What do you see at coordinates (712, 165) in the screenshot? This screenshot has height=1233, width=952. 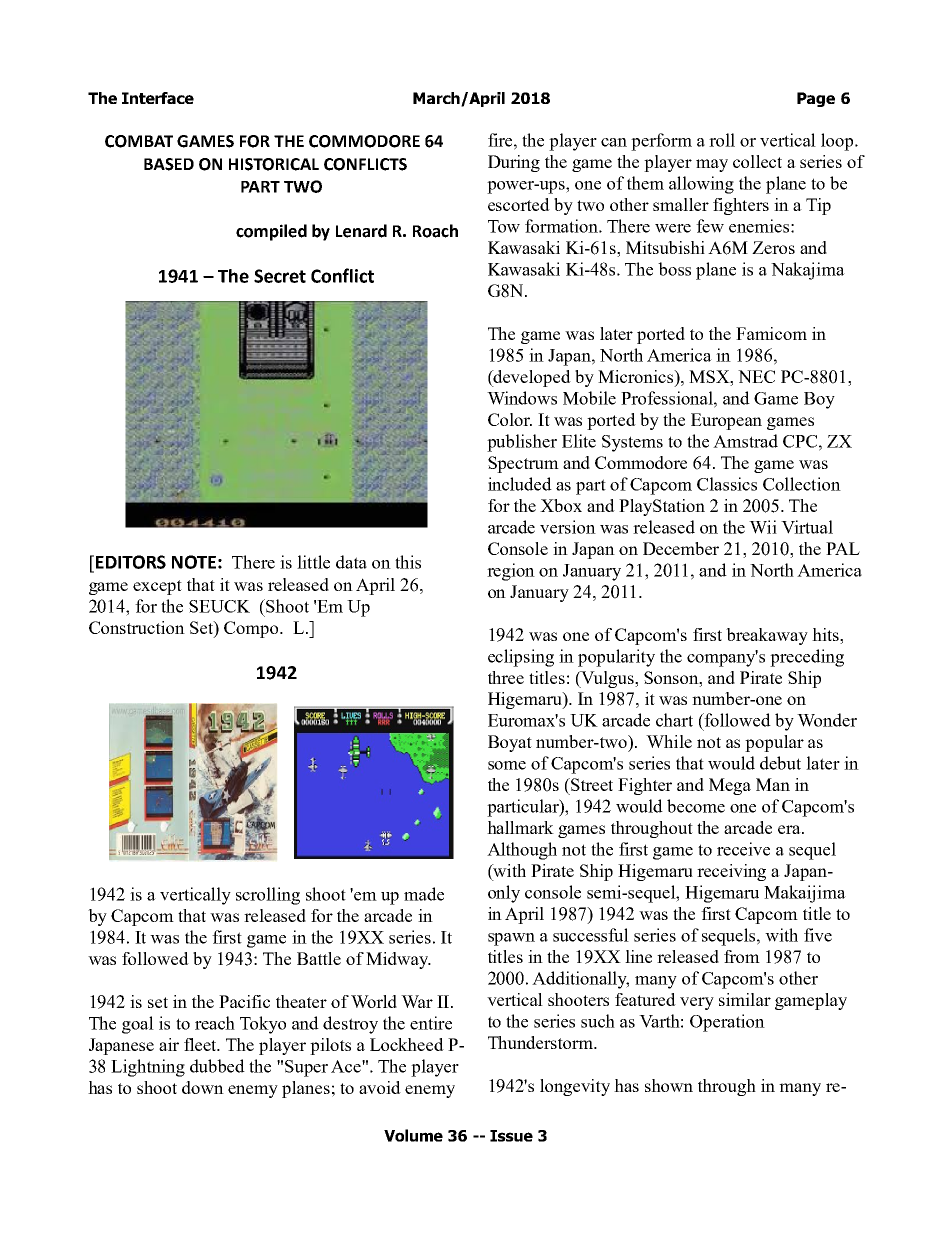 I see `may` at bounding box center [712, 165].
